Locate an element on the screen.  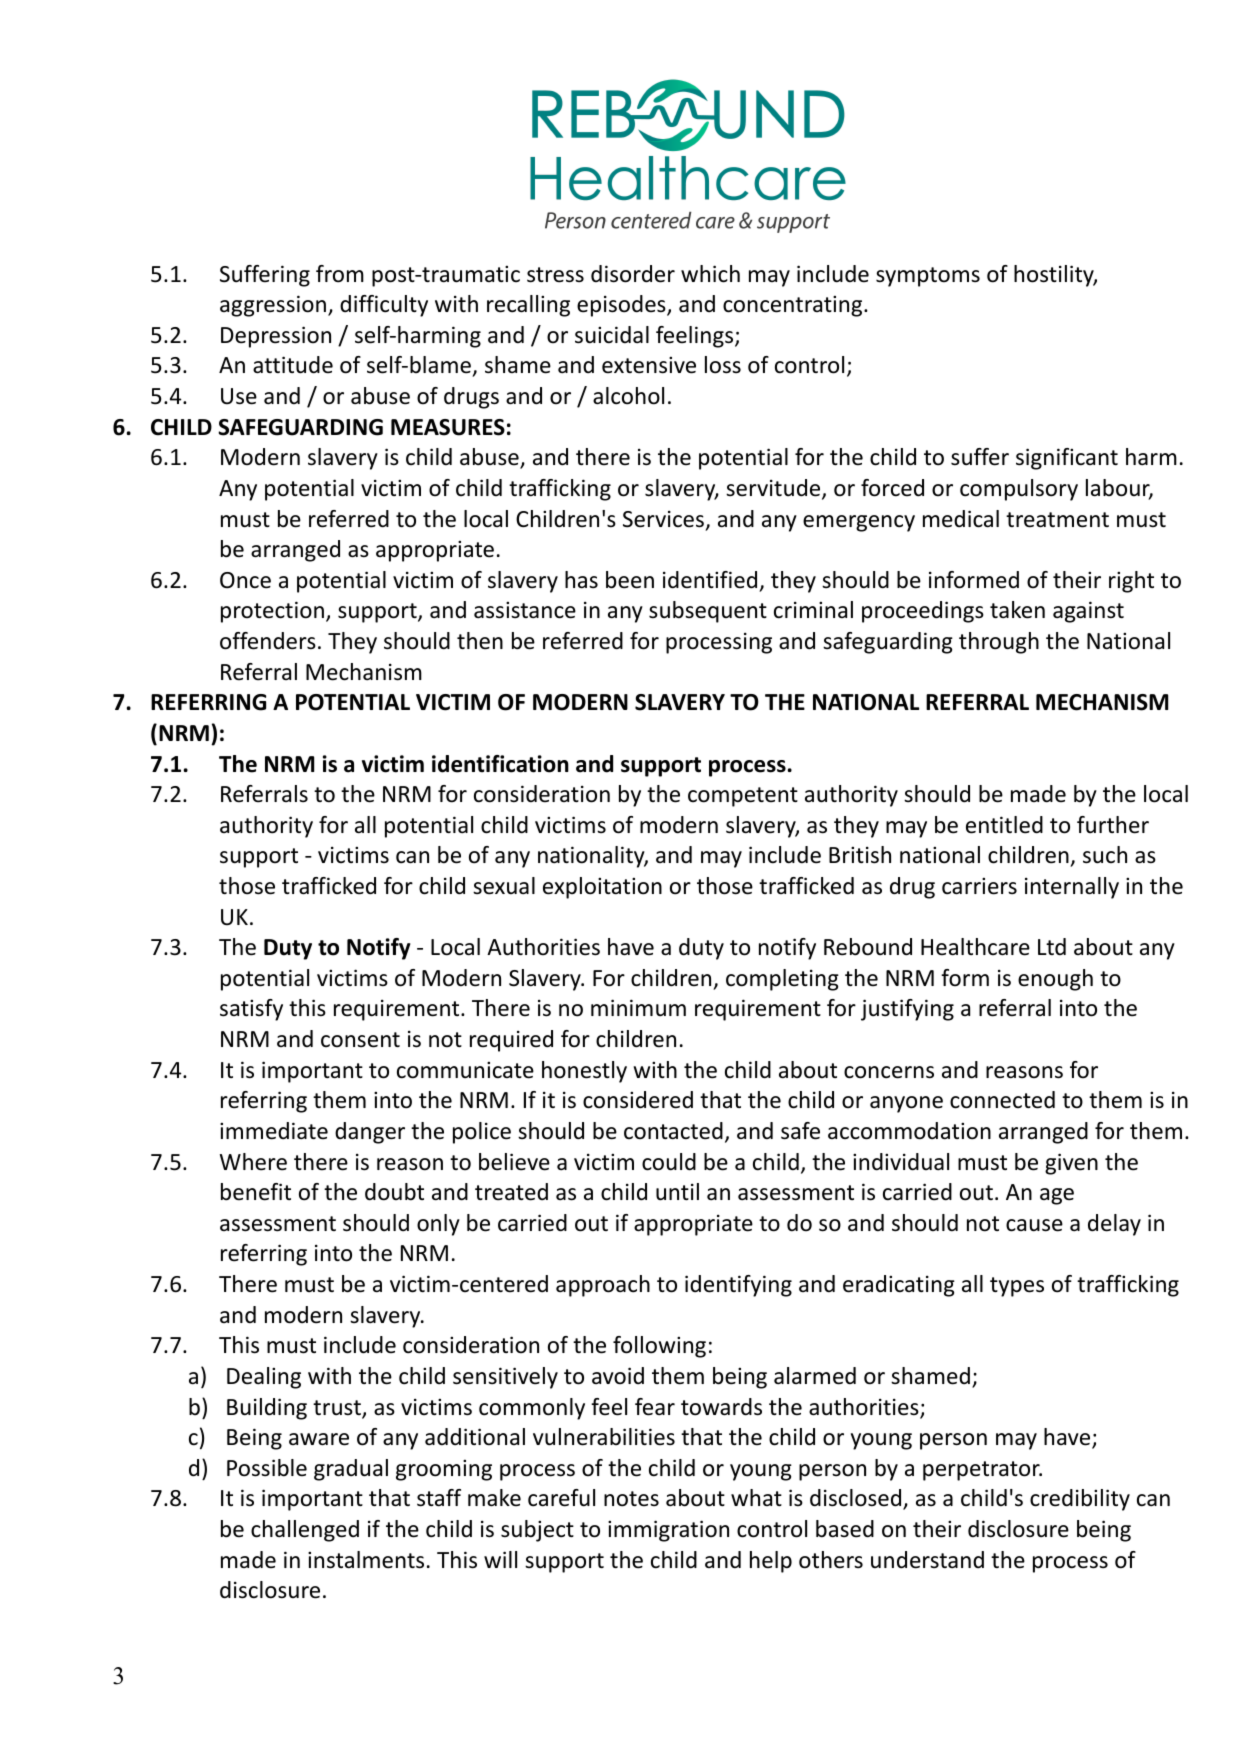
symptoms is located at coordinates (928, 277).
